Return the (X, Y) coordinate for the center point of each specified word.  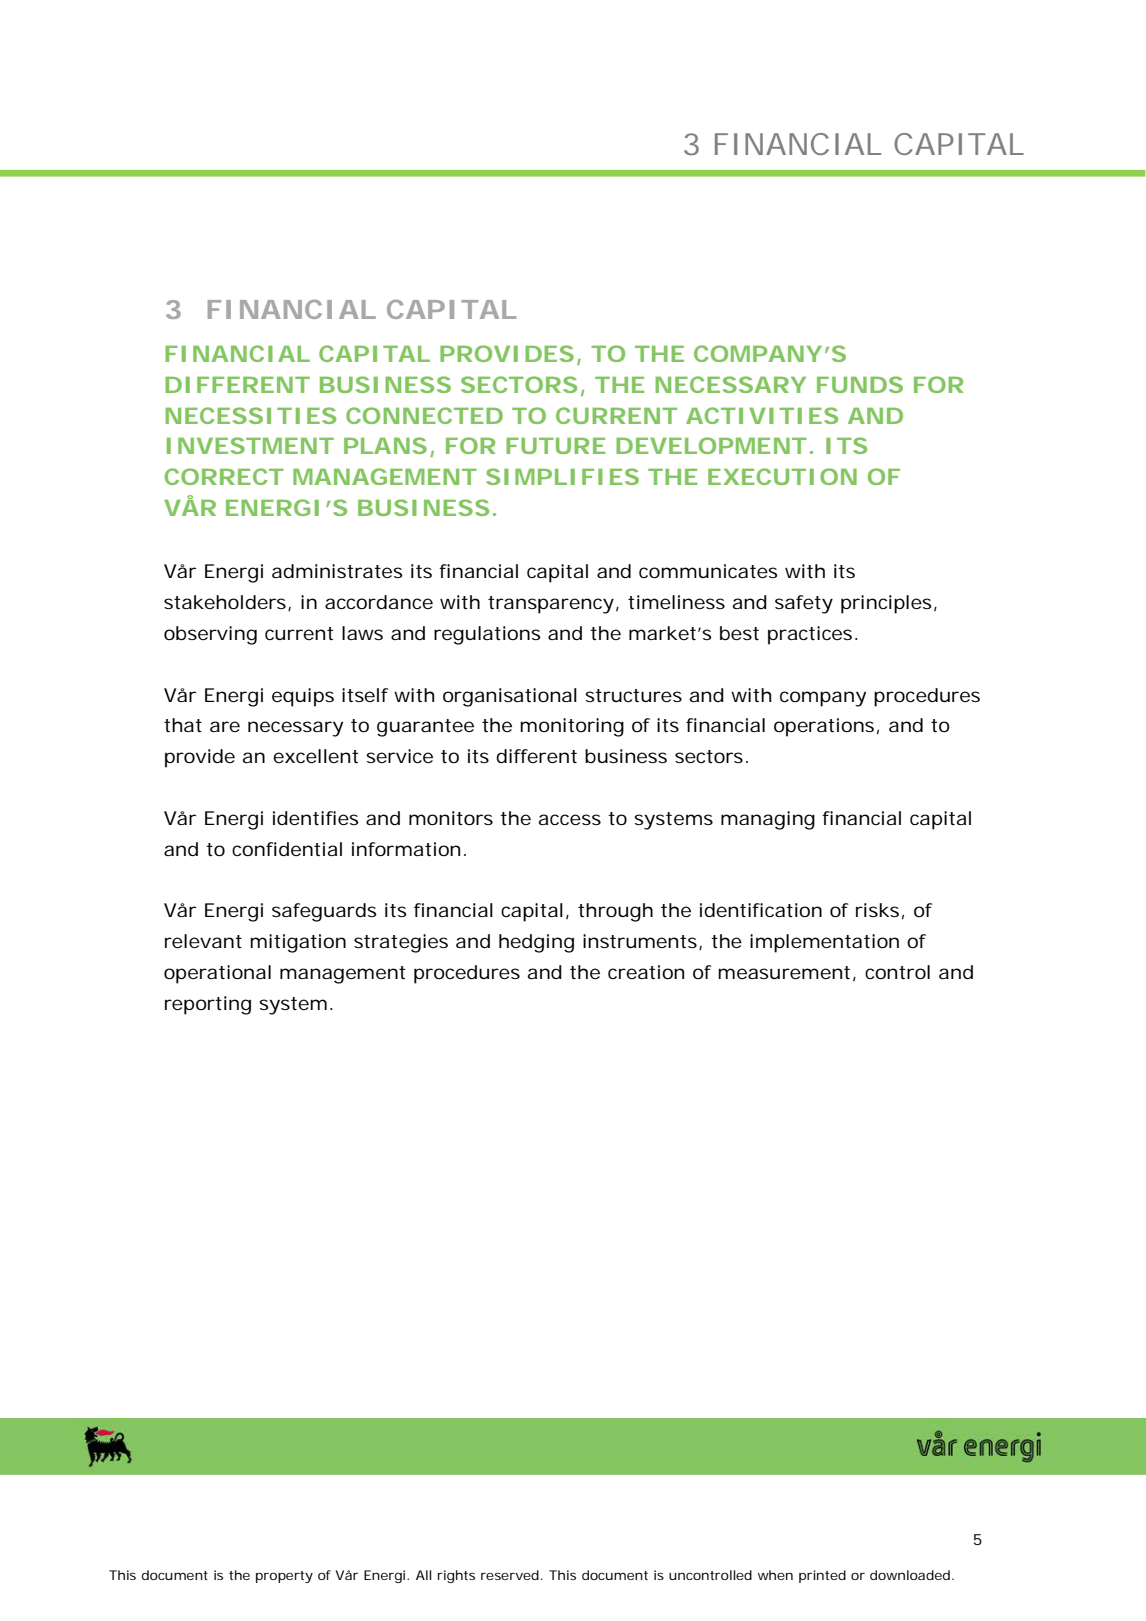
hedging (536, 943)
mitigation (298, 943)
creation (646, 972)
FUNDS (860, 384)
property (284, 1577)
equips (303, 697)
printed (822, 1576)
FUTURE (556, 446)
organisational (510, 697)
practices (812, 635)
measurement (787, 973)
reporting (208, 1005)
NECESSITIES (250, 415)
